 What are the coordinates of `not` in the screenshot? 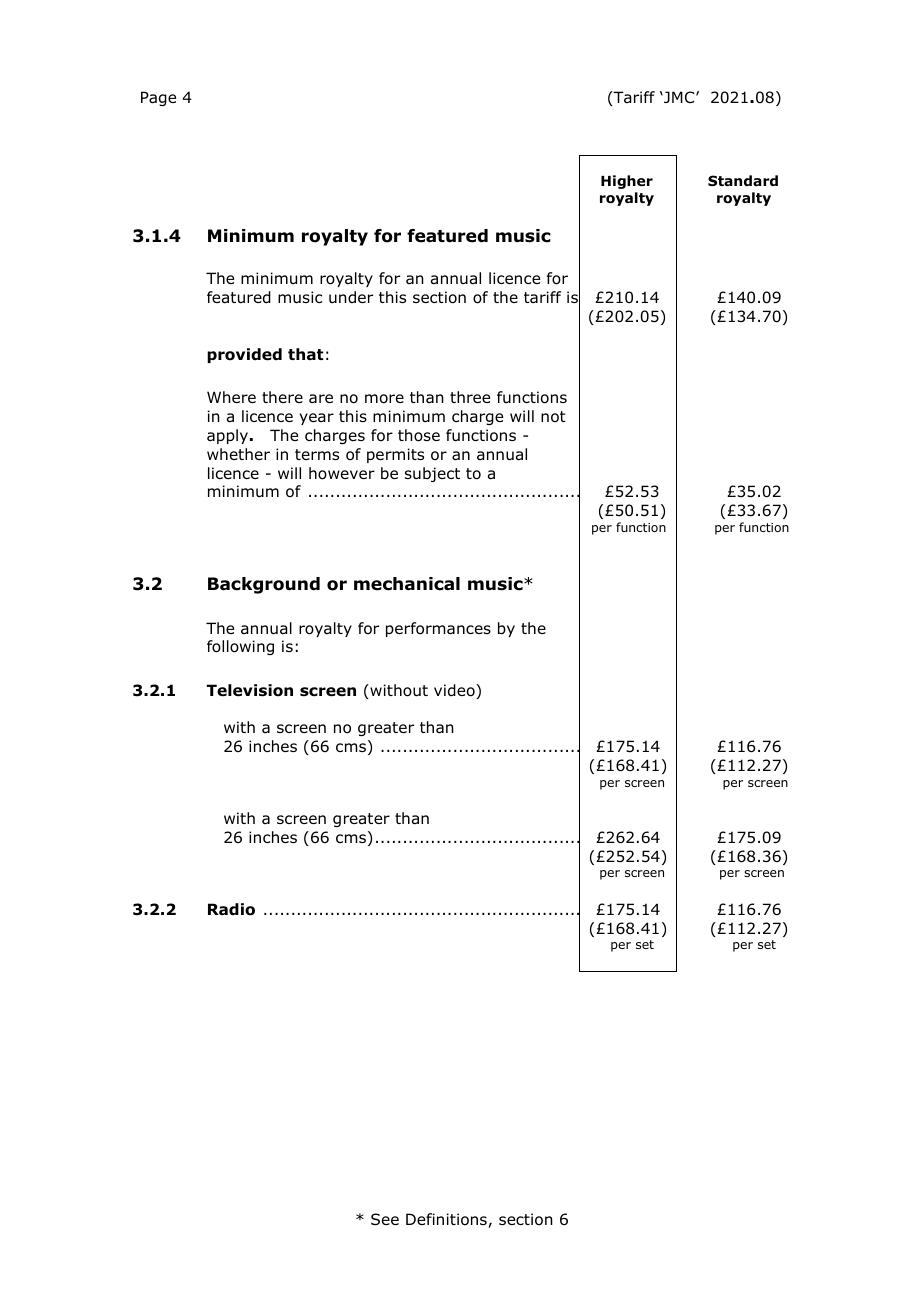 It's located at (553, 417).
